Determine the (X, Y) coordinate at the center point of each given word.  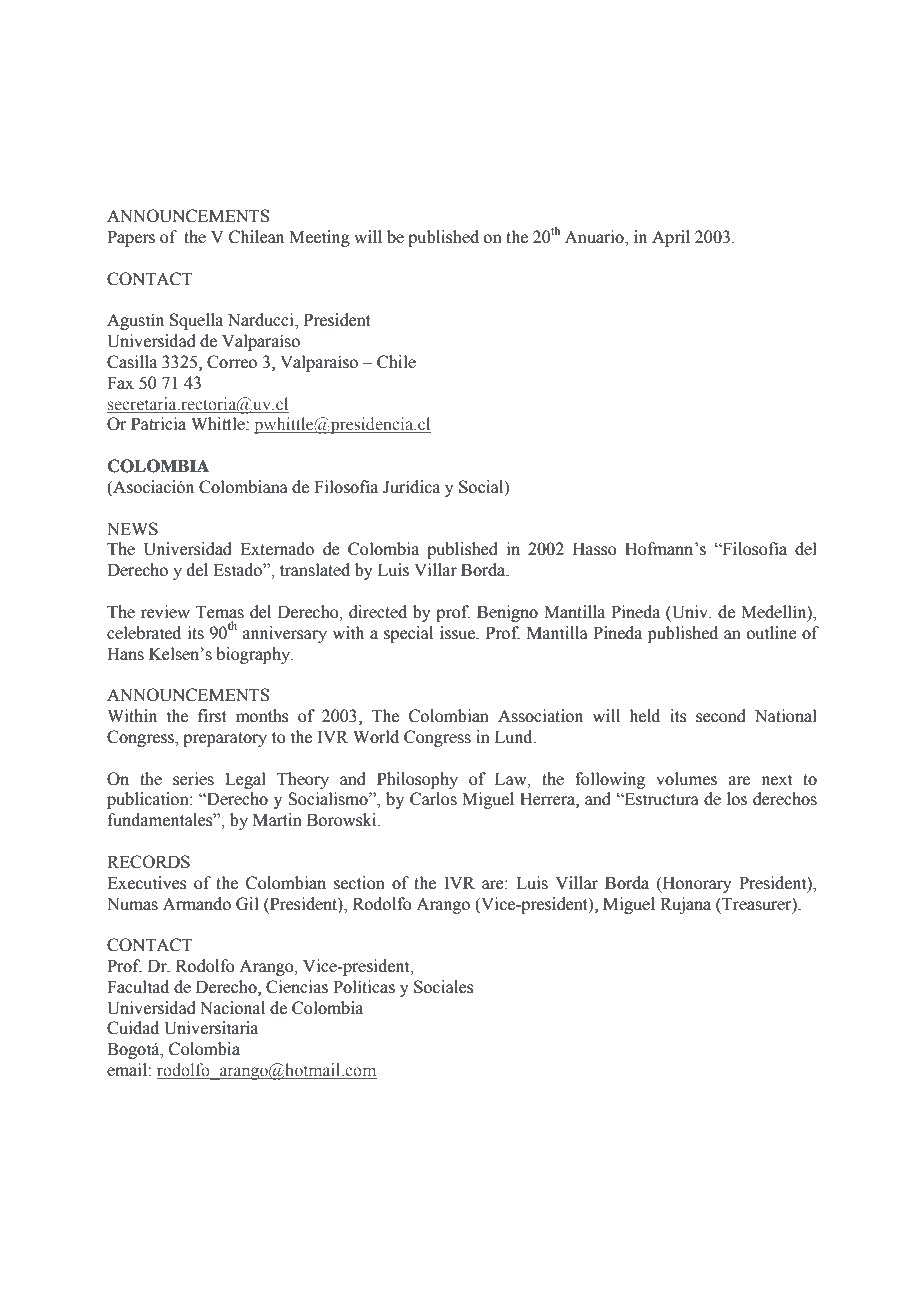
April (671, 238)
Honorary (695, 884)
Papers (131, 238)
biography (254, 655)
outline (772, 633)
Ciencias (297, 987)
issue (459, 633)
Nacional (232, 1008)
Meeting (319, 238)
